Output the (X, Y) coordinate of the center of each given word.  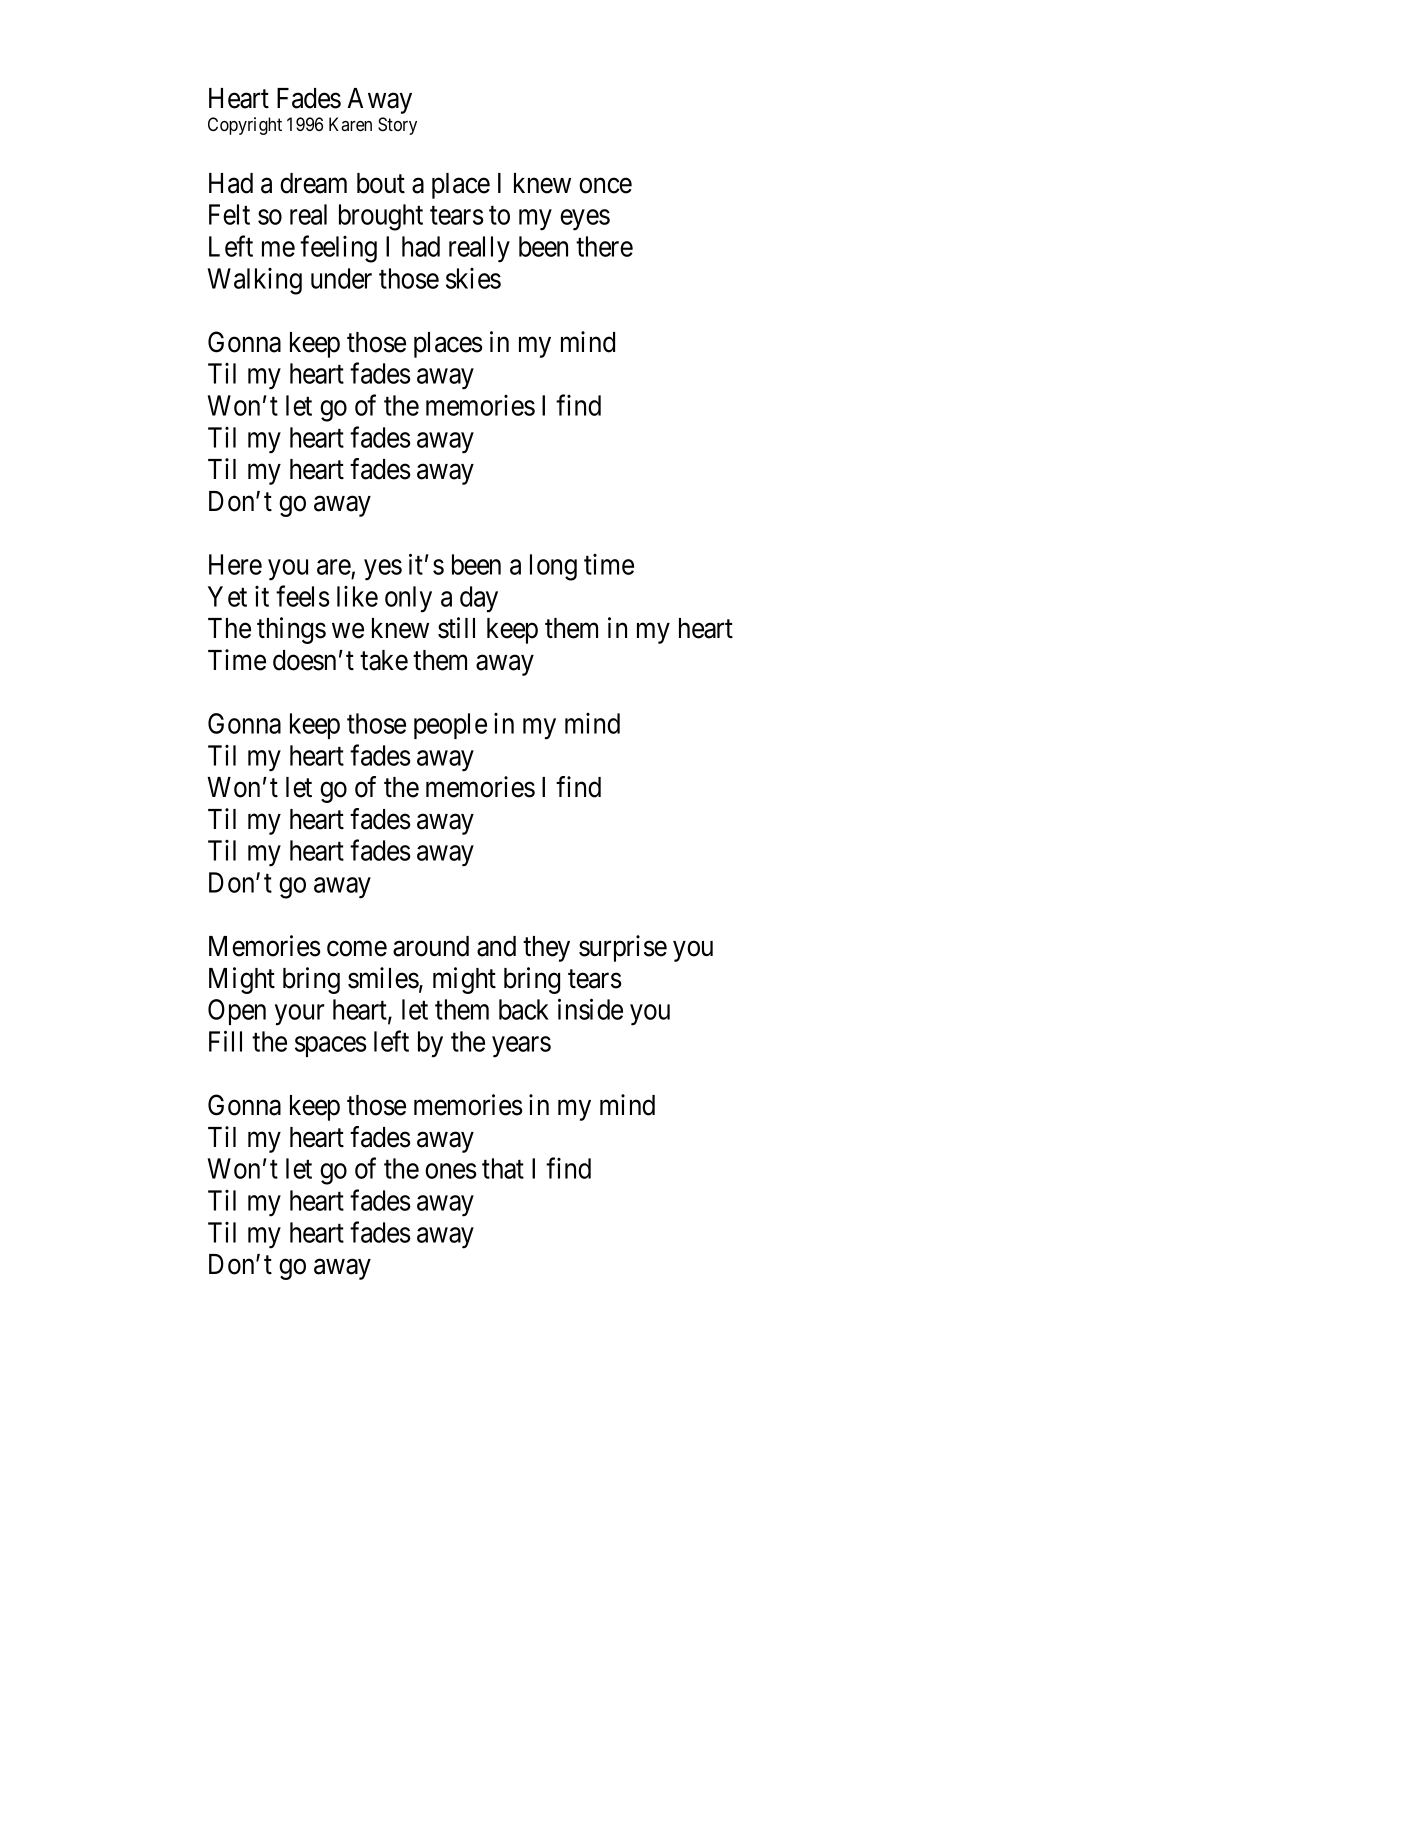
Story (397, 126)
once (605, 186)
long (553, 567)
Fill (225, 1041)
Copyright (245, 126)
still (456, 628)
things (291, 630)
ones (451, 1171)
